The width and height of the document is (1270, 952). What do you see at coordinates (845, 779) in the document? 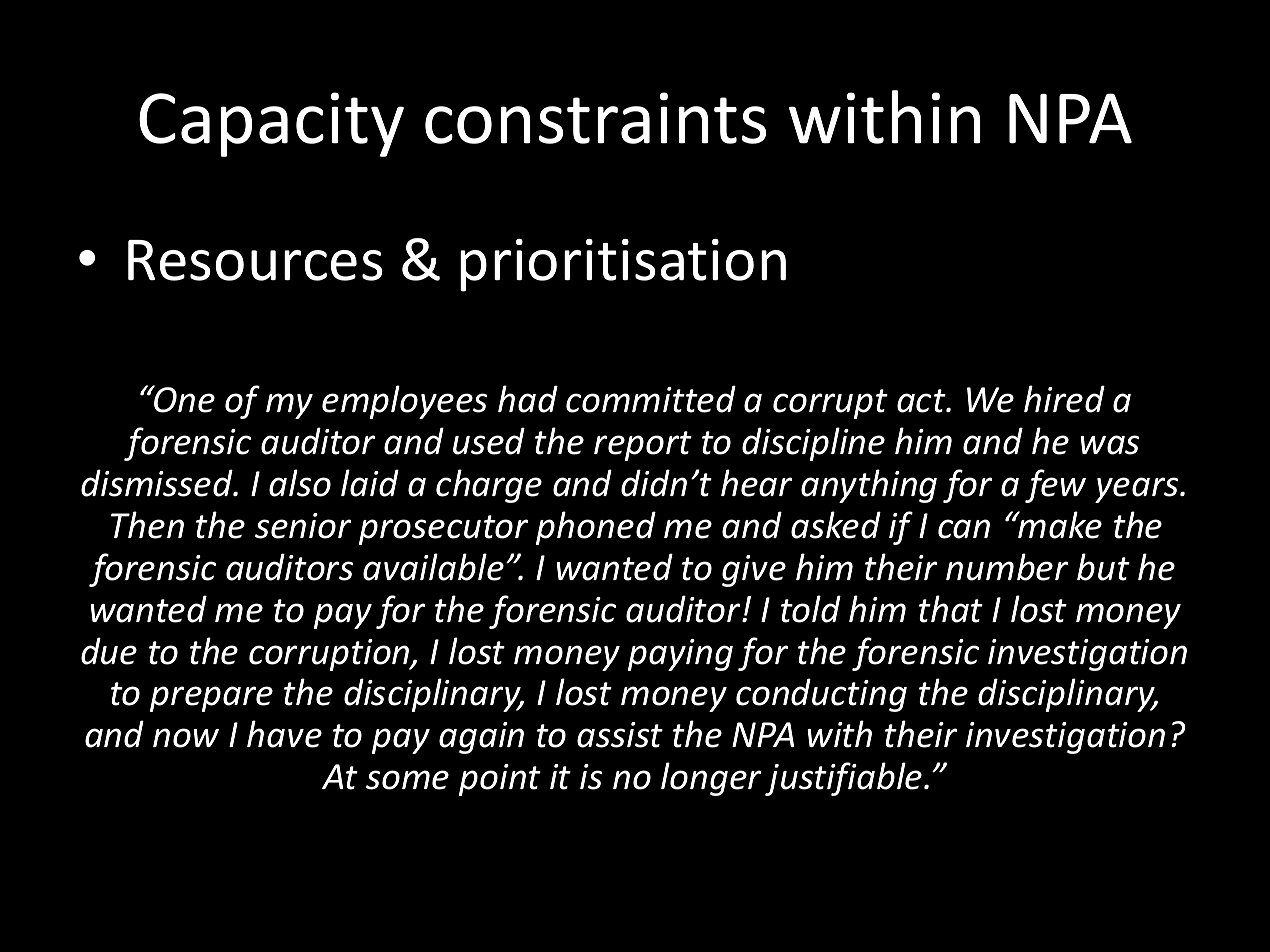
I see `justifiable` at bounding box center [845, 779].
